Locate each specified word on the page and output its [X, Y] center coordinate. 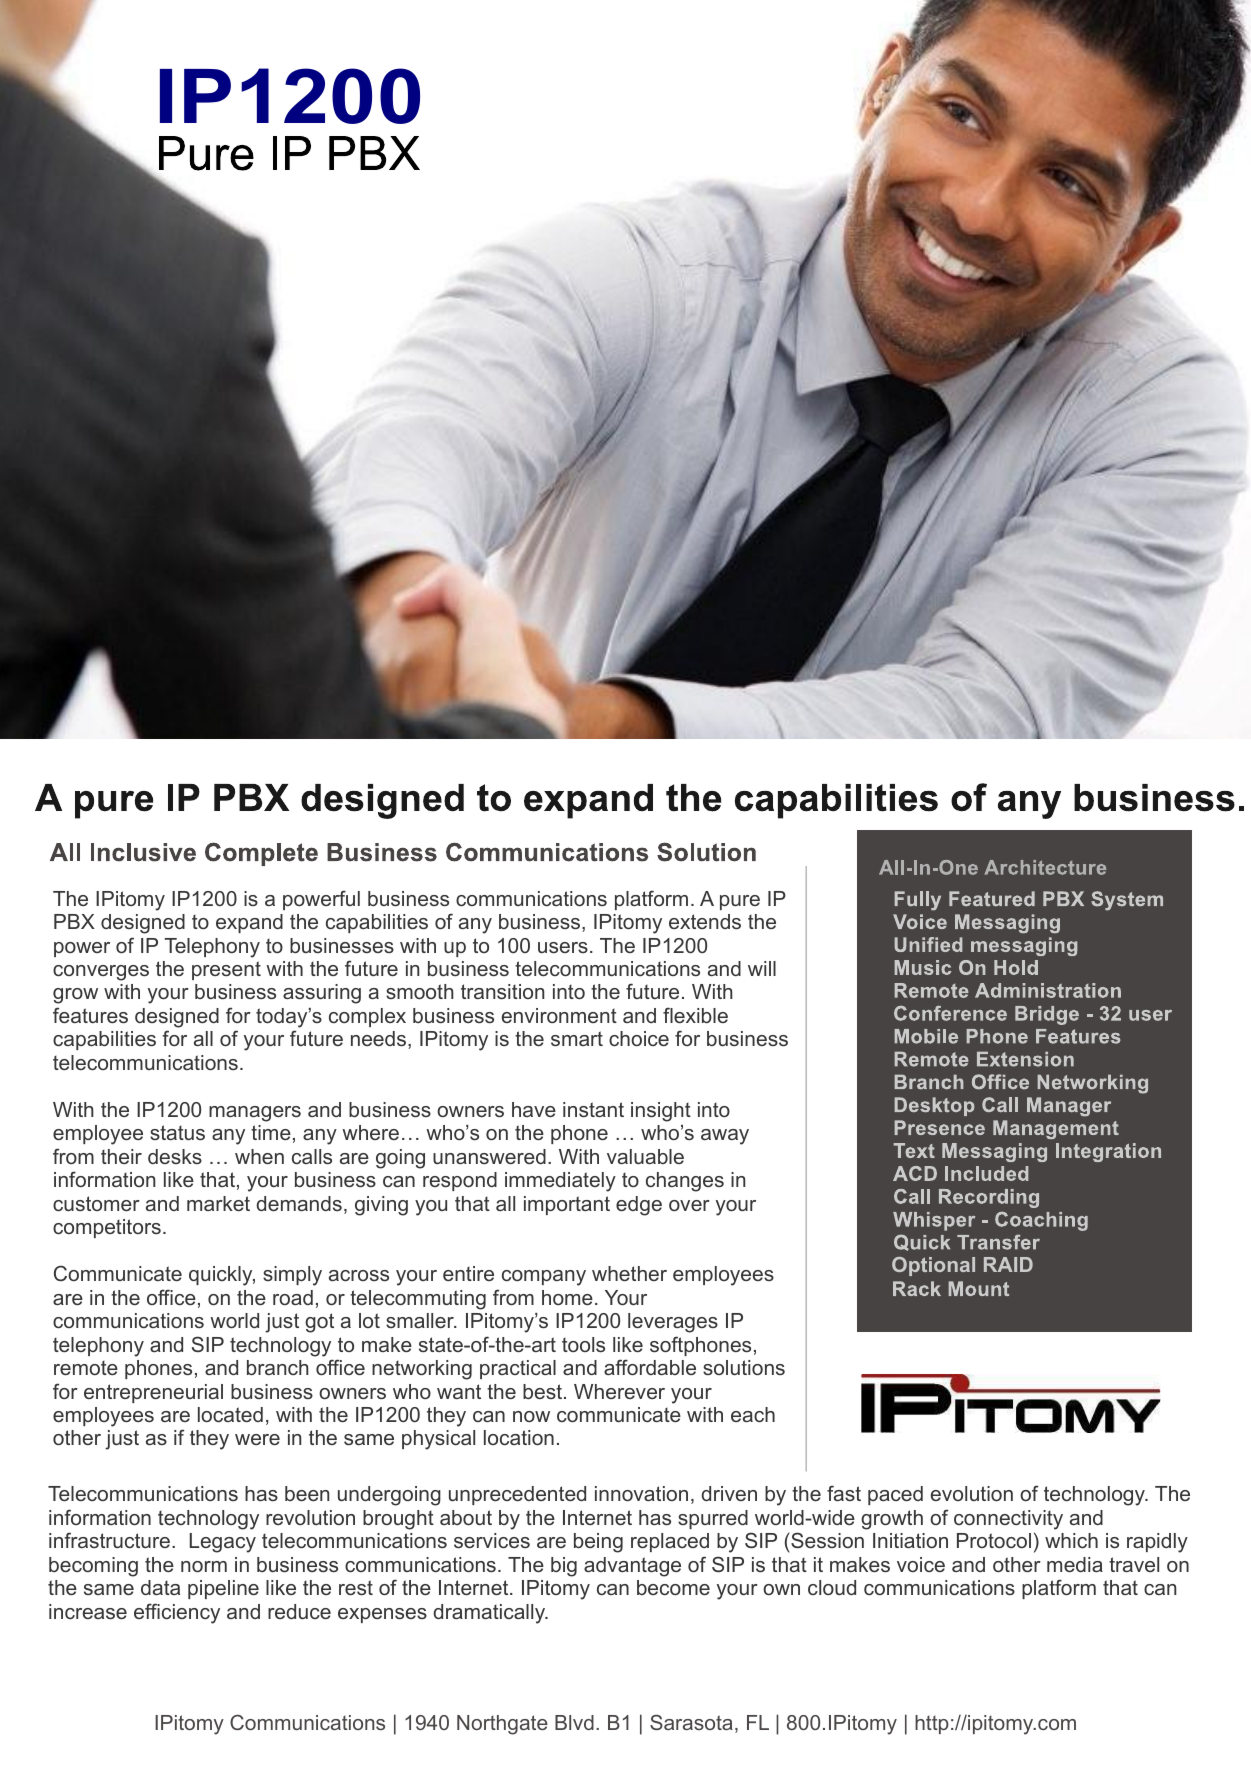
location [519, 1437]
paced [895, 1495]
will [762, 968]
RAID [1008, 1264]
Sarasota [691, 1722]
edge [639, 1206]
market [218, 1203]
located [230, 1414]
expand [249, 923]
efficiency [177, 1613]
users [563, 947]
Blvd [574, 1722]
